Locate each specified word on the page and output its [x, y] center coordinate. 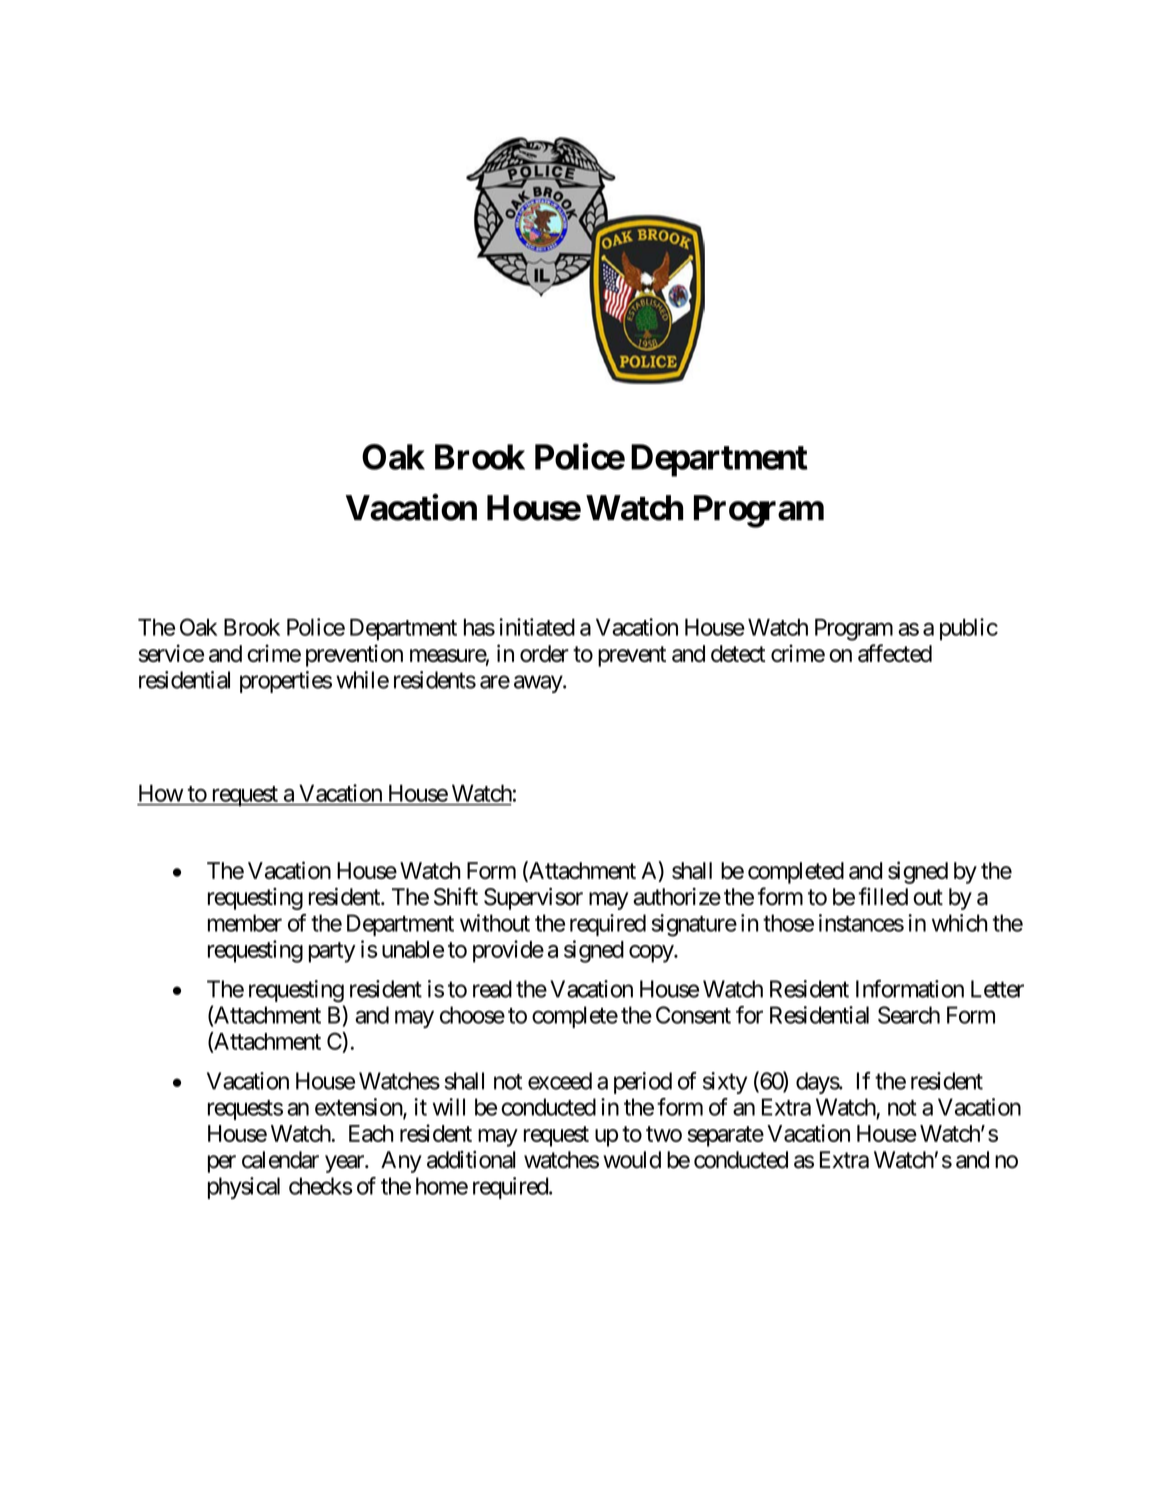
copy [652, 954]
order [544, 653]
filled [883, 896]
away [539, 684]
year [345, 1164]
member [245, 923]
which [959, 923]
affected [895, 653]
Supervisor [533, 899]
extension [359, 1108]
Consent [693, 1015]
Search [909, 1015]
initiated [537, 627]
